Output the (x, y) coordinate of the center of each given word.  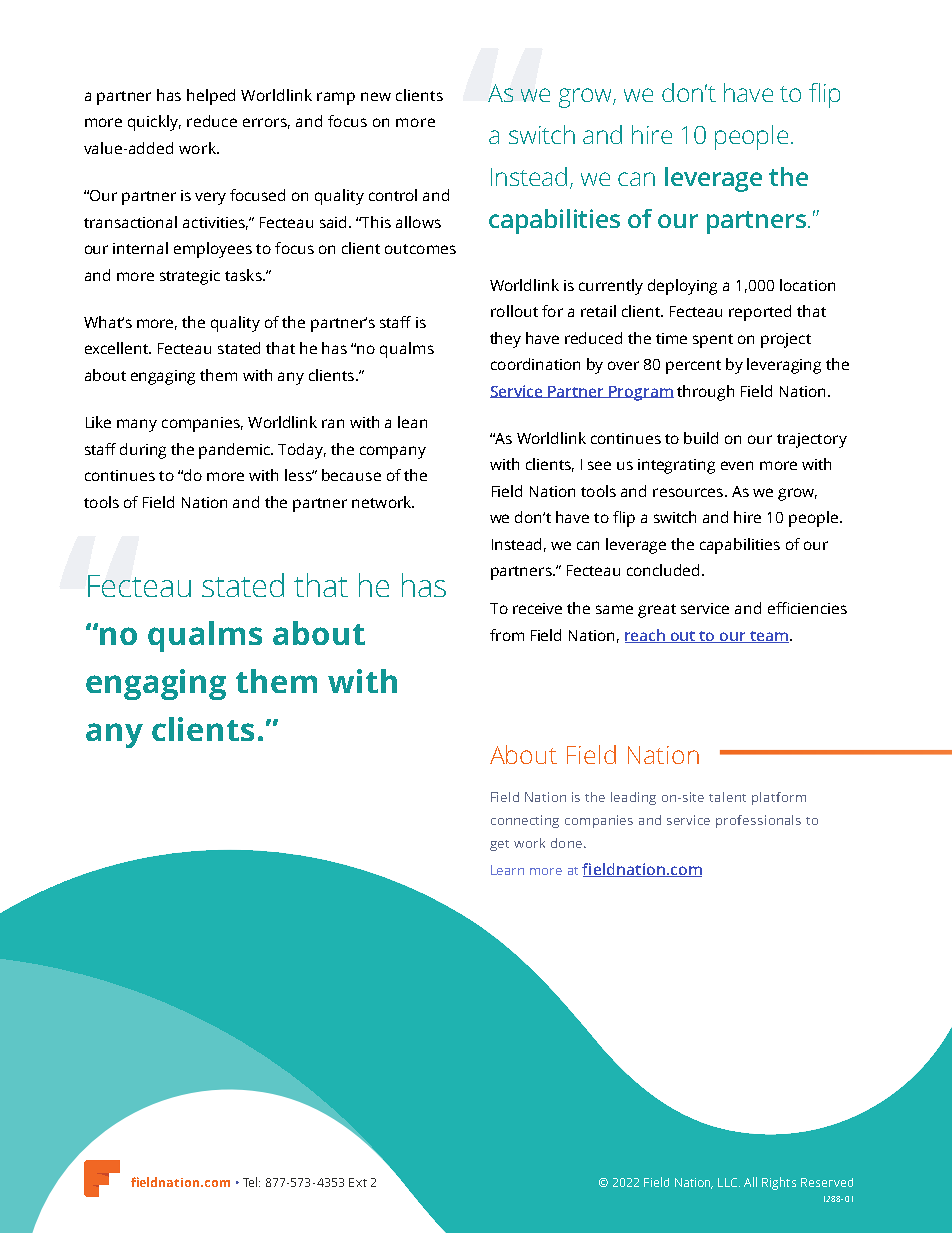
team (768, 637)
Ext (358, 1182)
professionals (758, 821)
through (705, 393)
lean (412, 422)
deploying (682, 287)
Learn (507, 870)
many (137, 425)
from (507, 635)
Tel (251, 1182)
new (376, 96)
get (499, 845)
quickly (154, 123)
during (143, 451)
